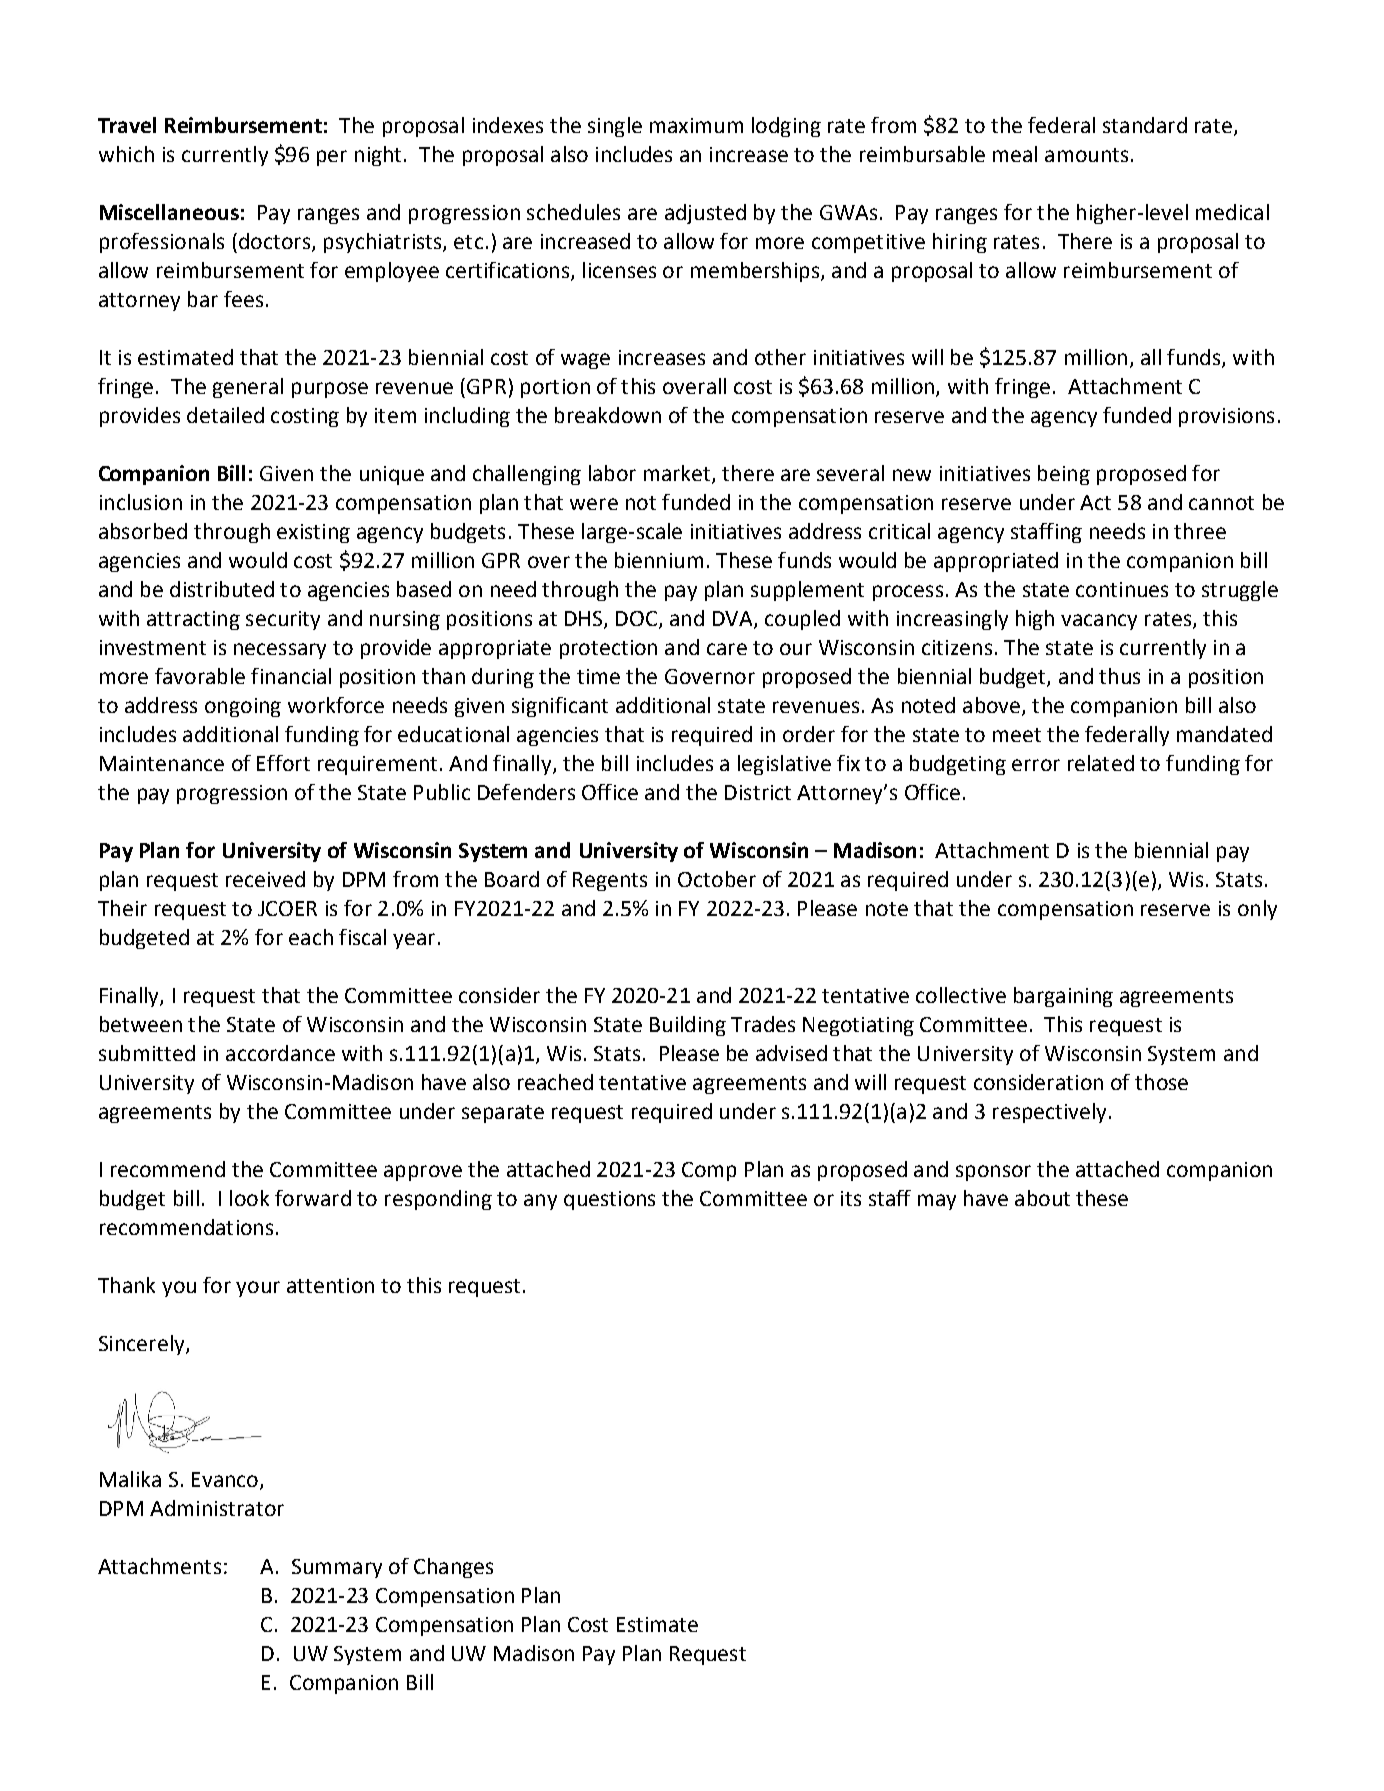 Image resolution: width=1384 pixels, height=1791 pixels. What do you see at coordinates (217, 1508) in the screenshot?
I see `Administrator` at bounding box center [217, 1508].
